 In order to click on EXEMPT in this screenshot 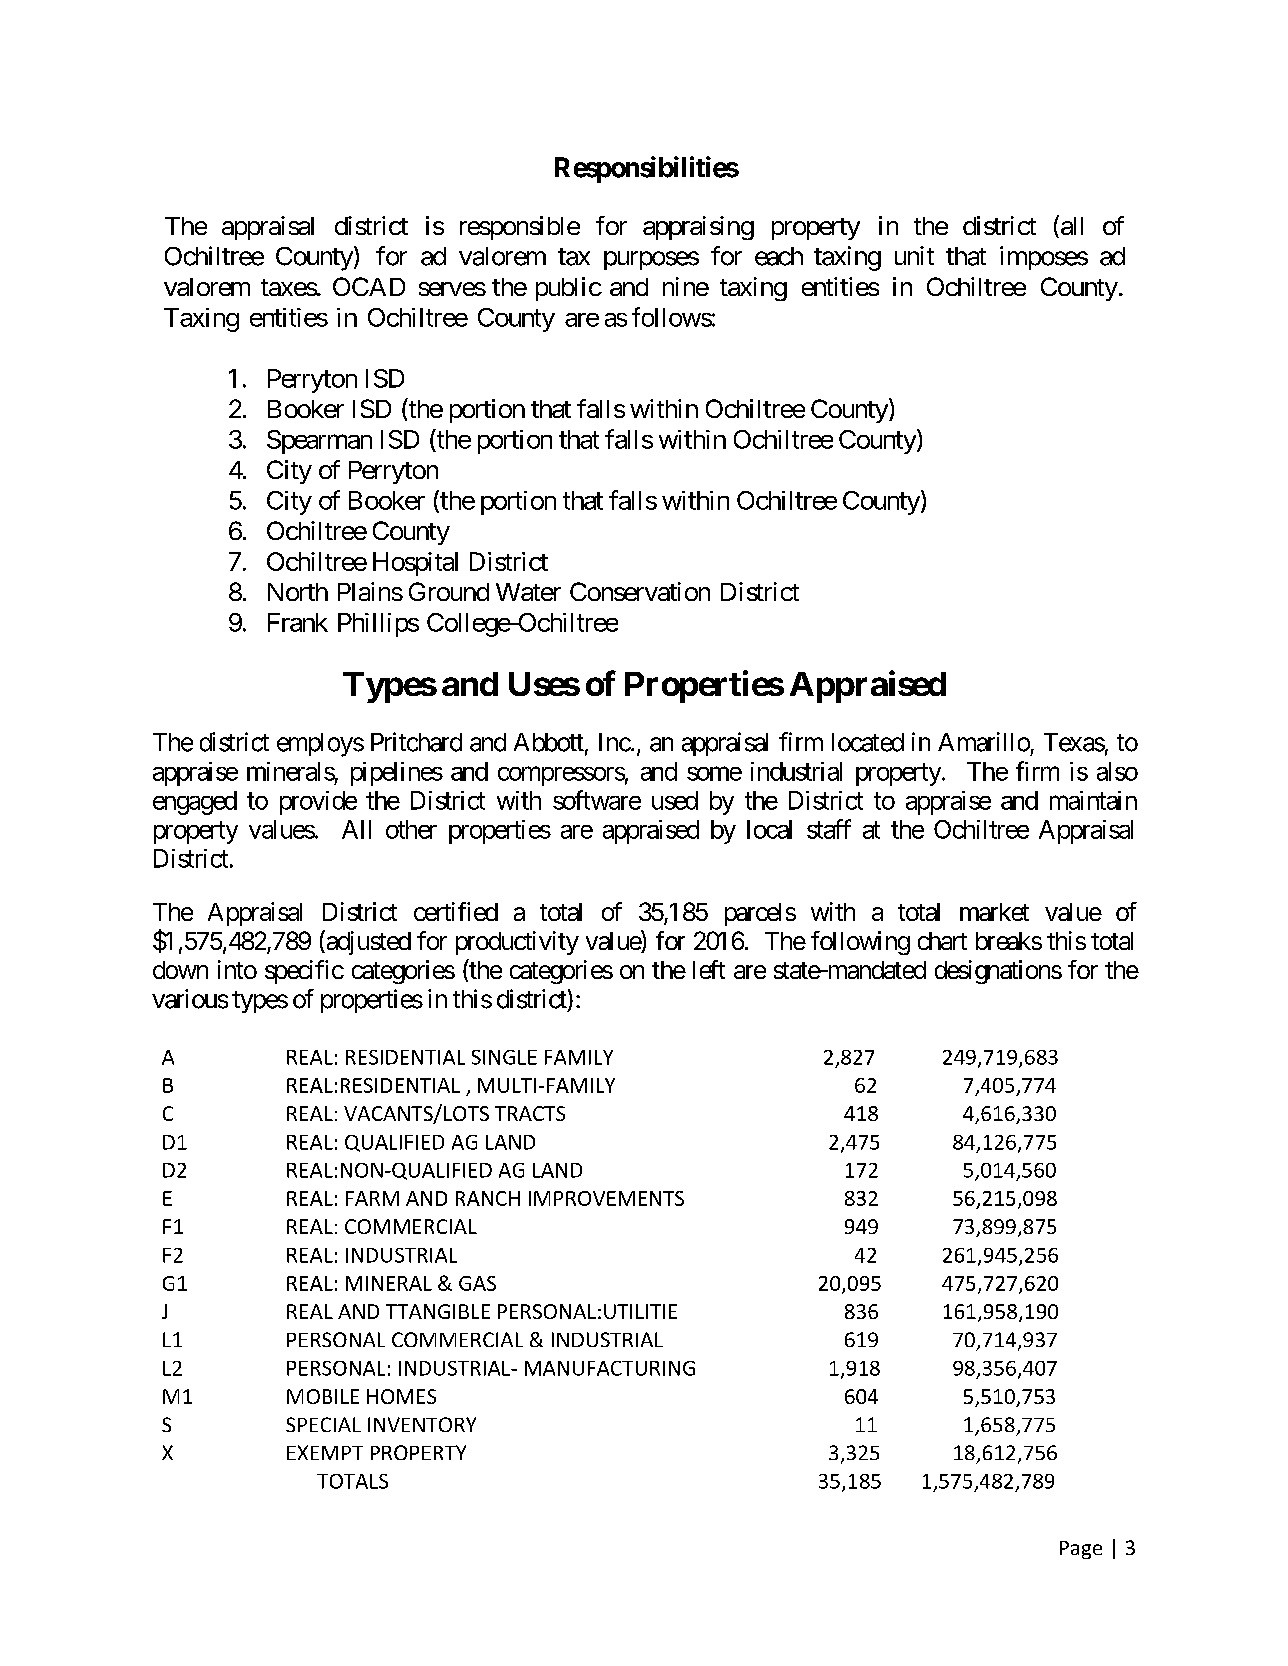, I will do `click(325, 1452)`.
